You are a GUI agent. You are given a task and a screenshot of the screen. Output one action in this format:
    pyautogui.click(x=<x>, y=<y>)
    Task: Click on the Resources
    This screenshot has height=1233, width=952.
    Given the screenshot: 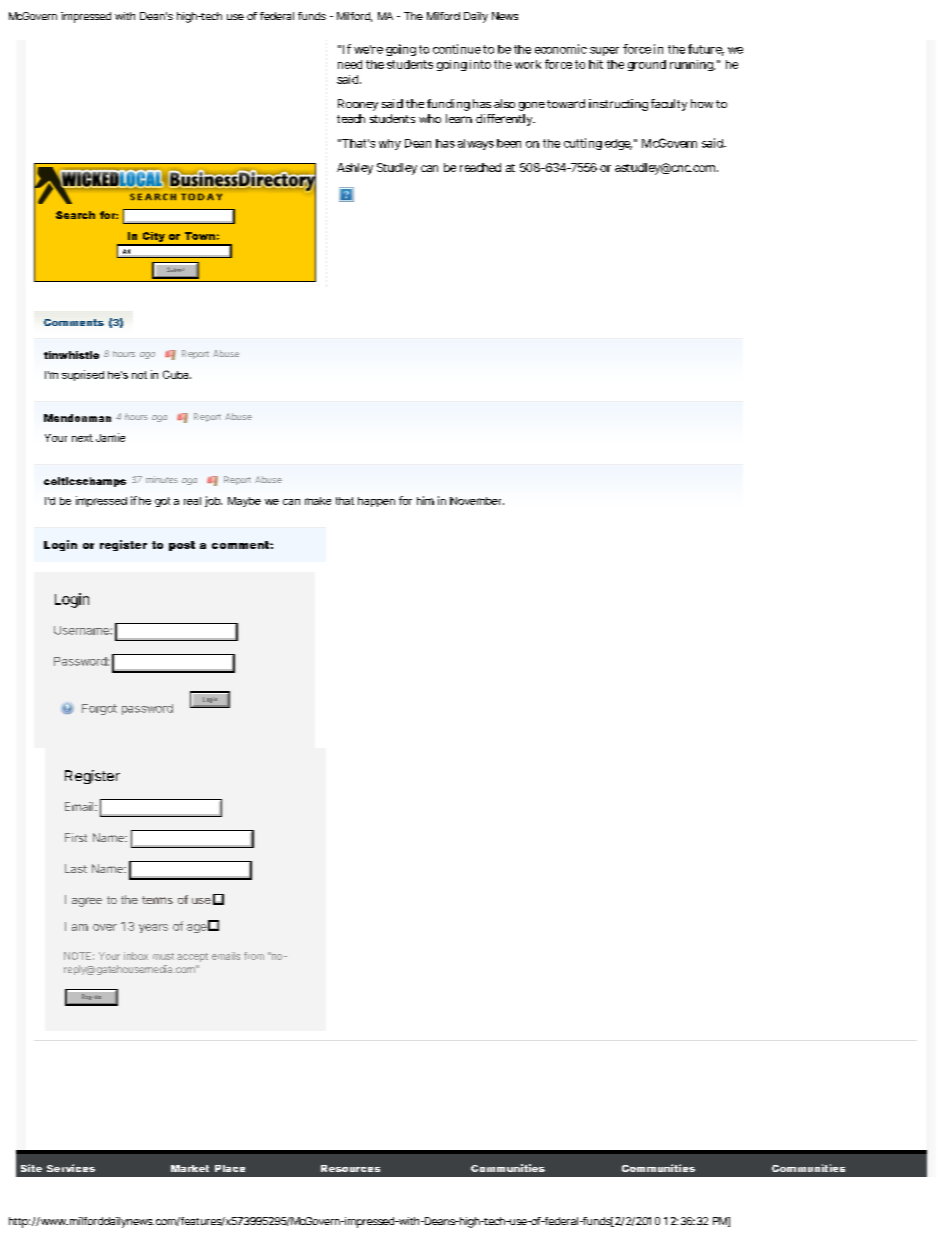 What is the action you would take?
    pyautogui.click(x=350, y=1168)
